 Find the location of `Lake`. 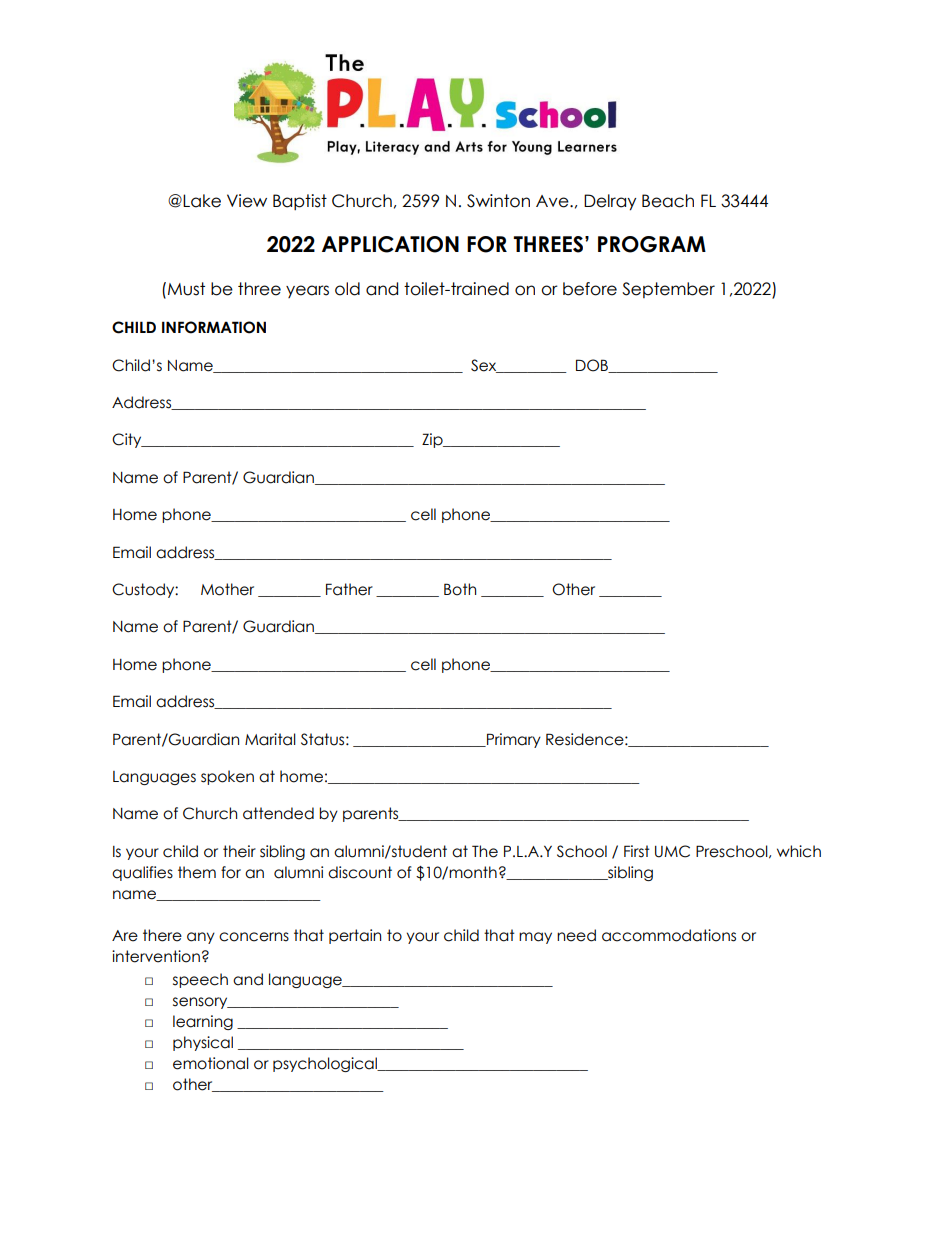

Lake is located at coordinates (202, 201).
